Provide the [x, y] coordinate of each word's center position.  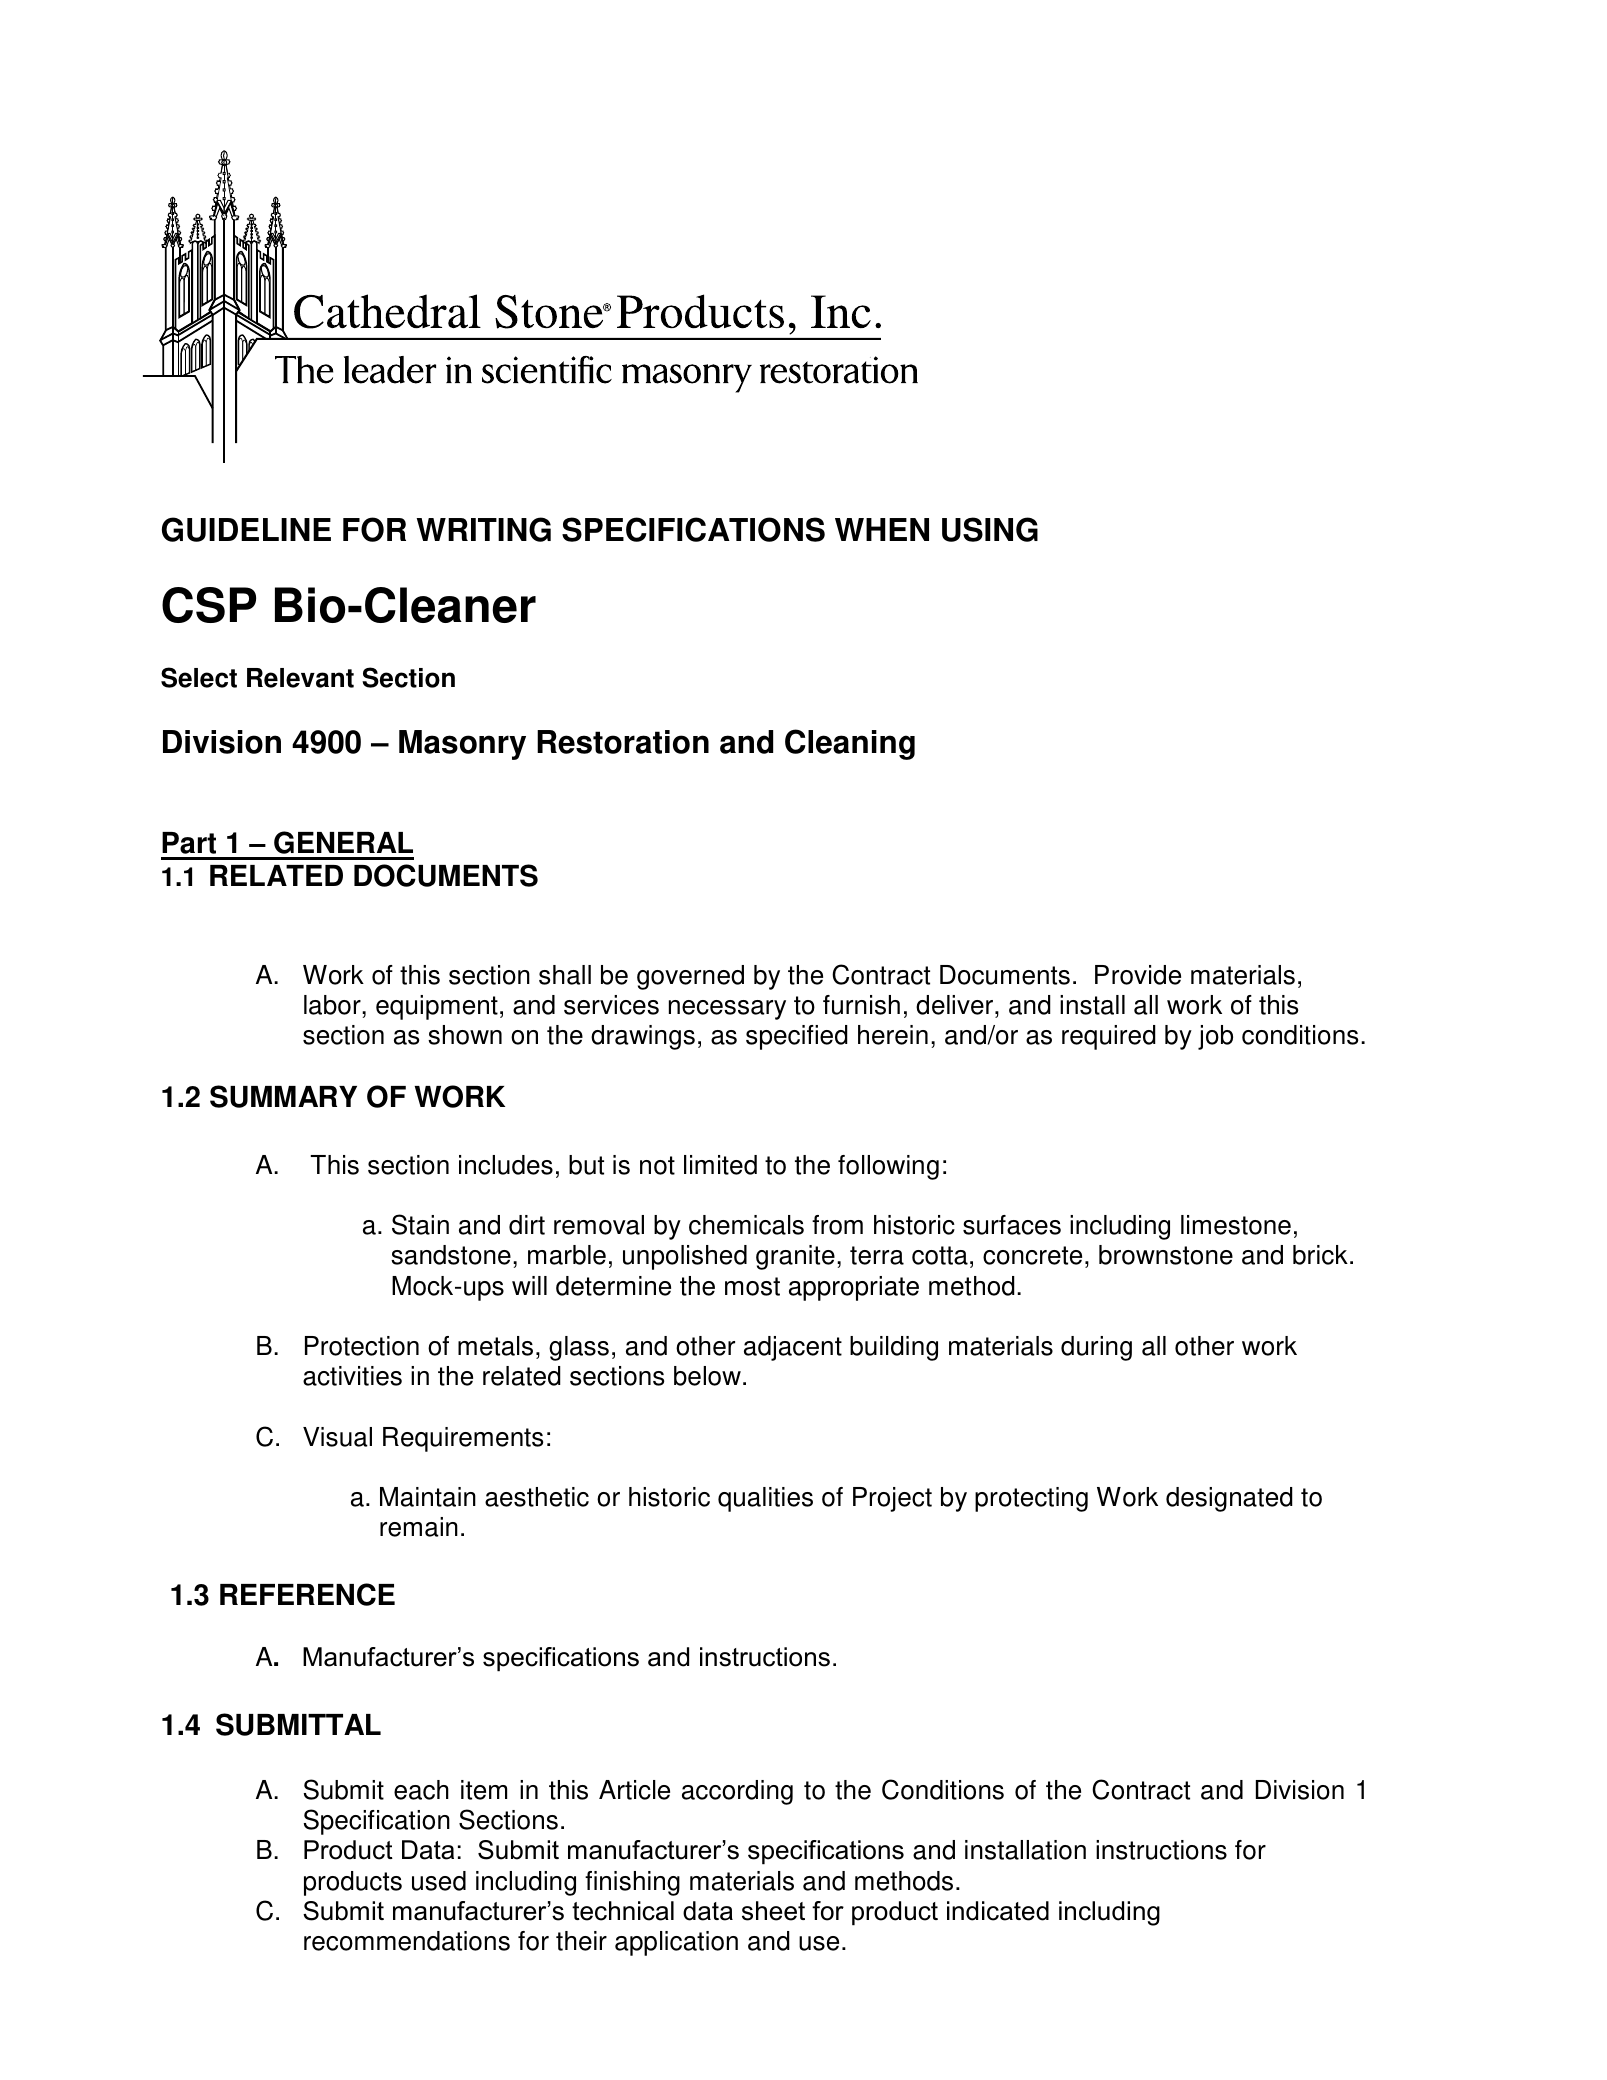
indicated [998, 1911]
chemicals [746, 1225]
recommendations [407, 1941]
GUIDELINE [246, 529]
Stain [420, 1224]
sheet [773, 1911]
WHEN [882, 529]
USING [990, 529]
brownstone [1166, 1255]
